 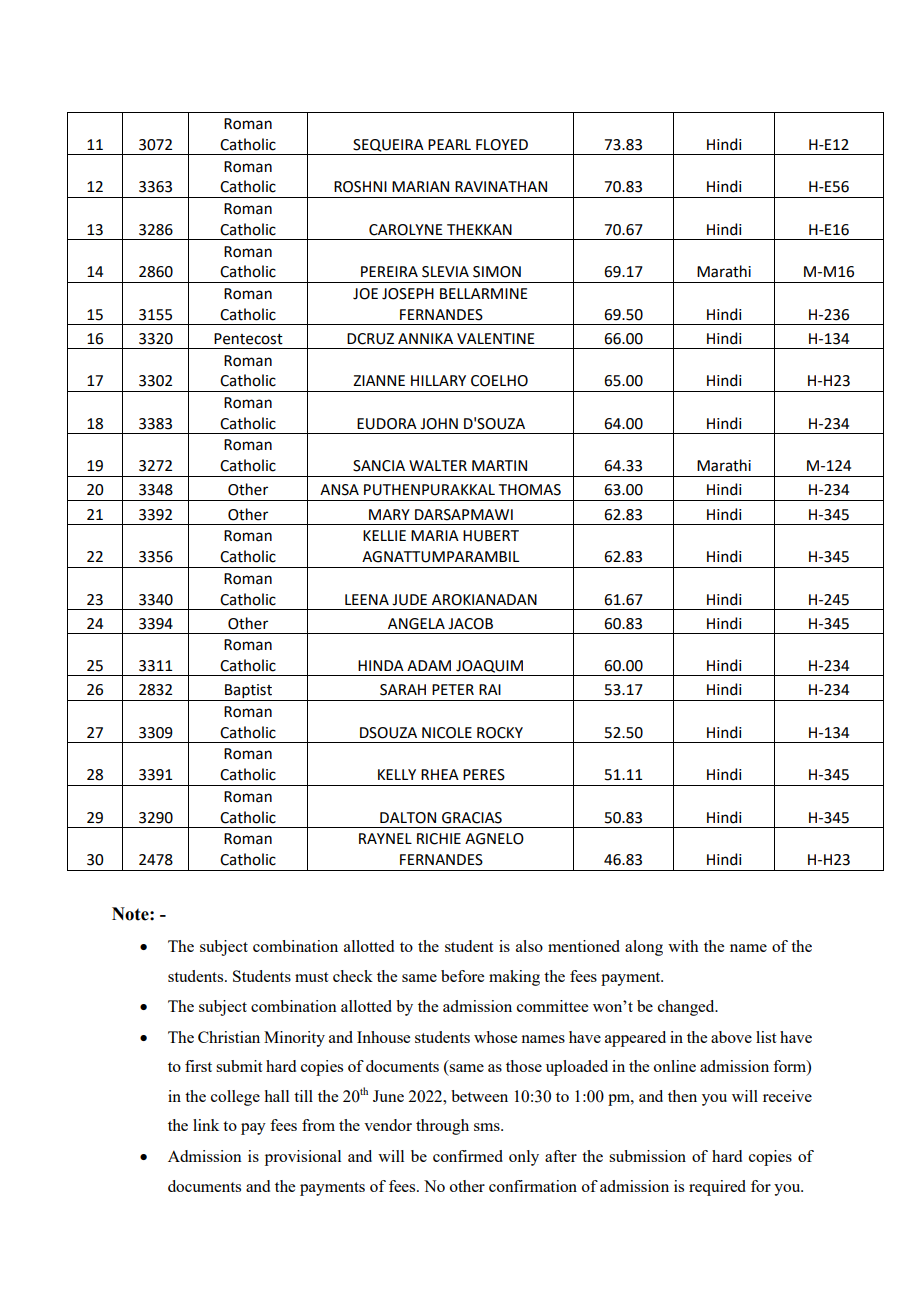 What do you see at coordinates (468, 1156) in the document?
I see `confirmed` at bounding box center [468, 1156].
